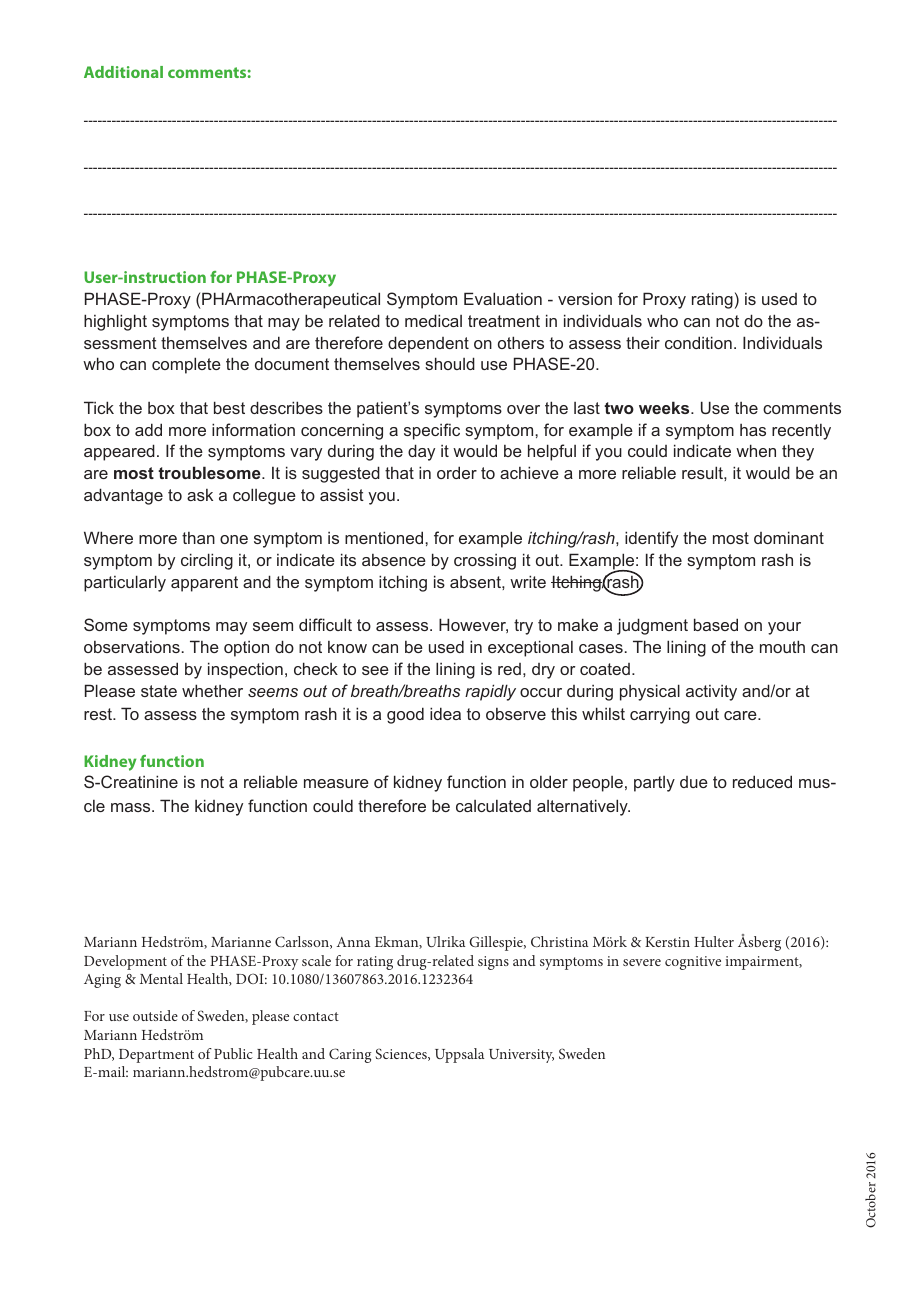 This document has height=1308, width=924. Describe the element at coordinates (155, 1015) in the document. I see `outside` at that location.
